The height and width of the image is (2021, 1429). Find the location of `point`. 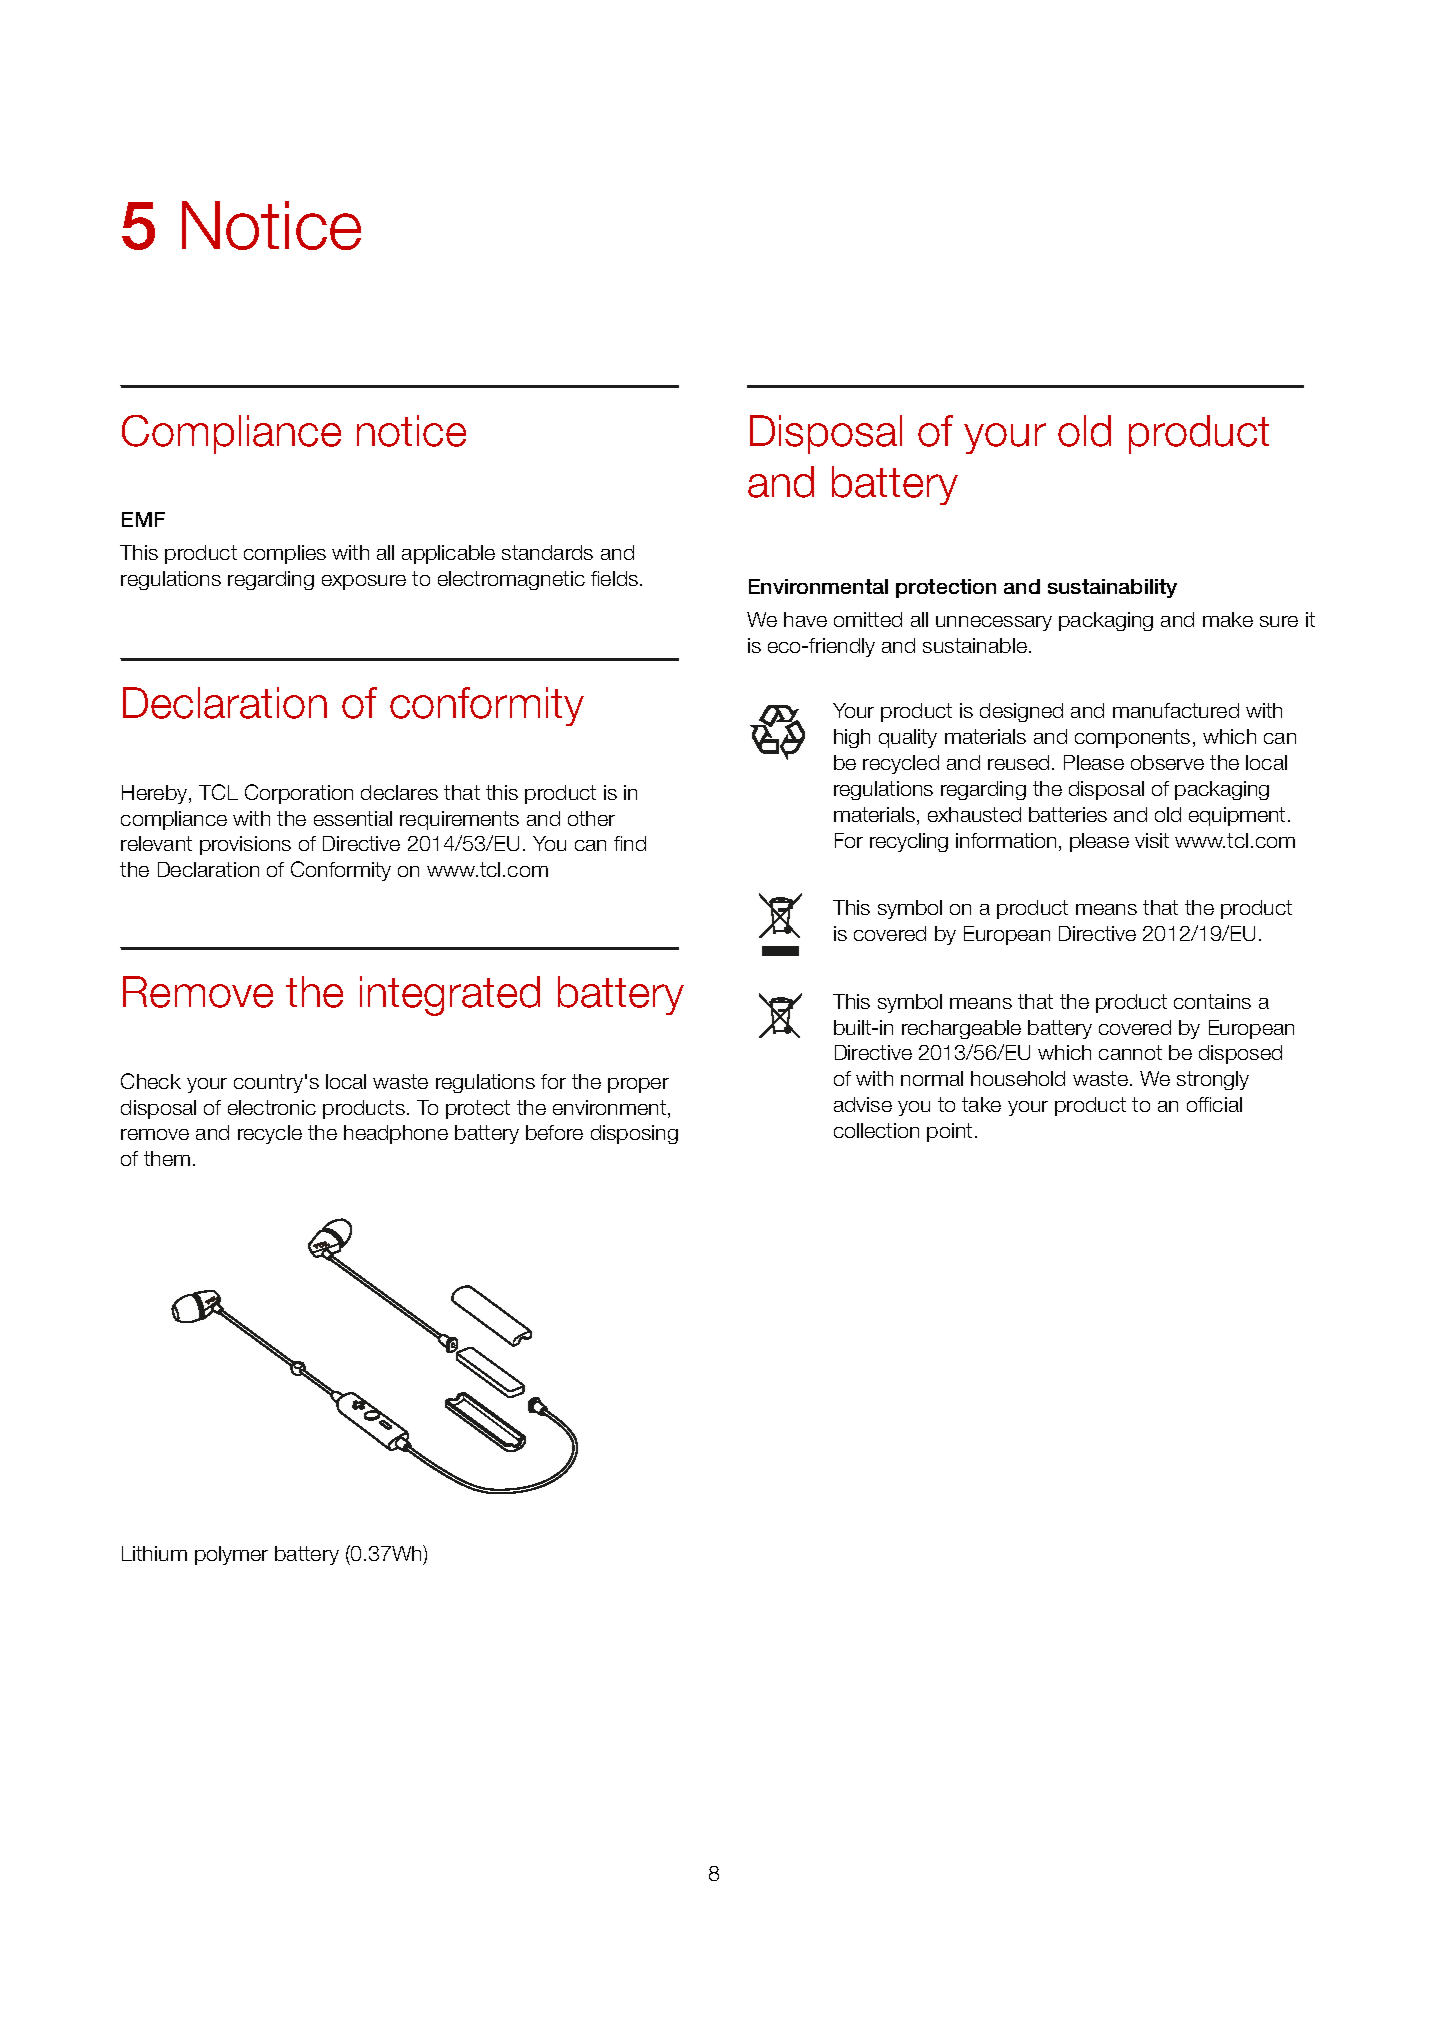

point is located at coordinates (949, 1132).
